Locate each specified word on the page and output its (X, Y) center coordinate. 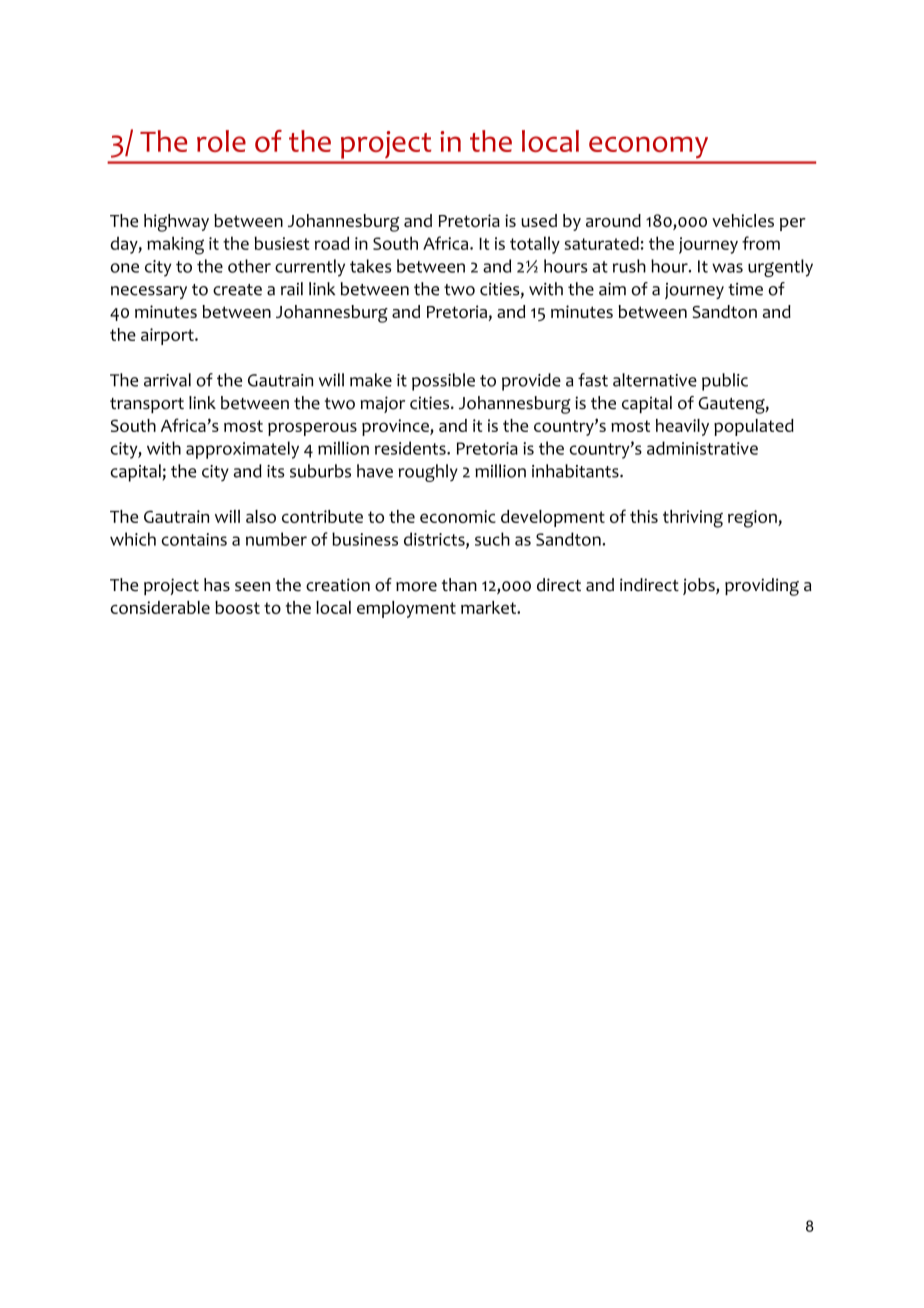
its (275, 471)
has (217, 585)
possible (443, 382)
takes (370, 266)
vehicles (743, 220)
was (727, 268)
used (539, 220)
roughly (428, 473)
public (725, 382)
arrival (167, 380)
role (221, 141)
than (459, 585)
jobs (700, 586)
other (249, 266)
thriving (693, 519)
